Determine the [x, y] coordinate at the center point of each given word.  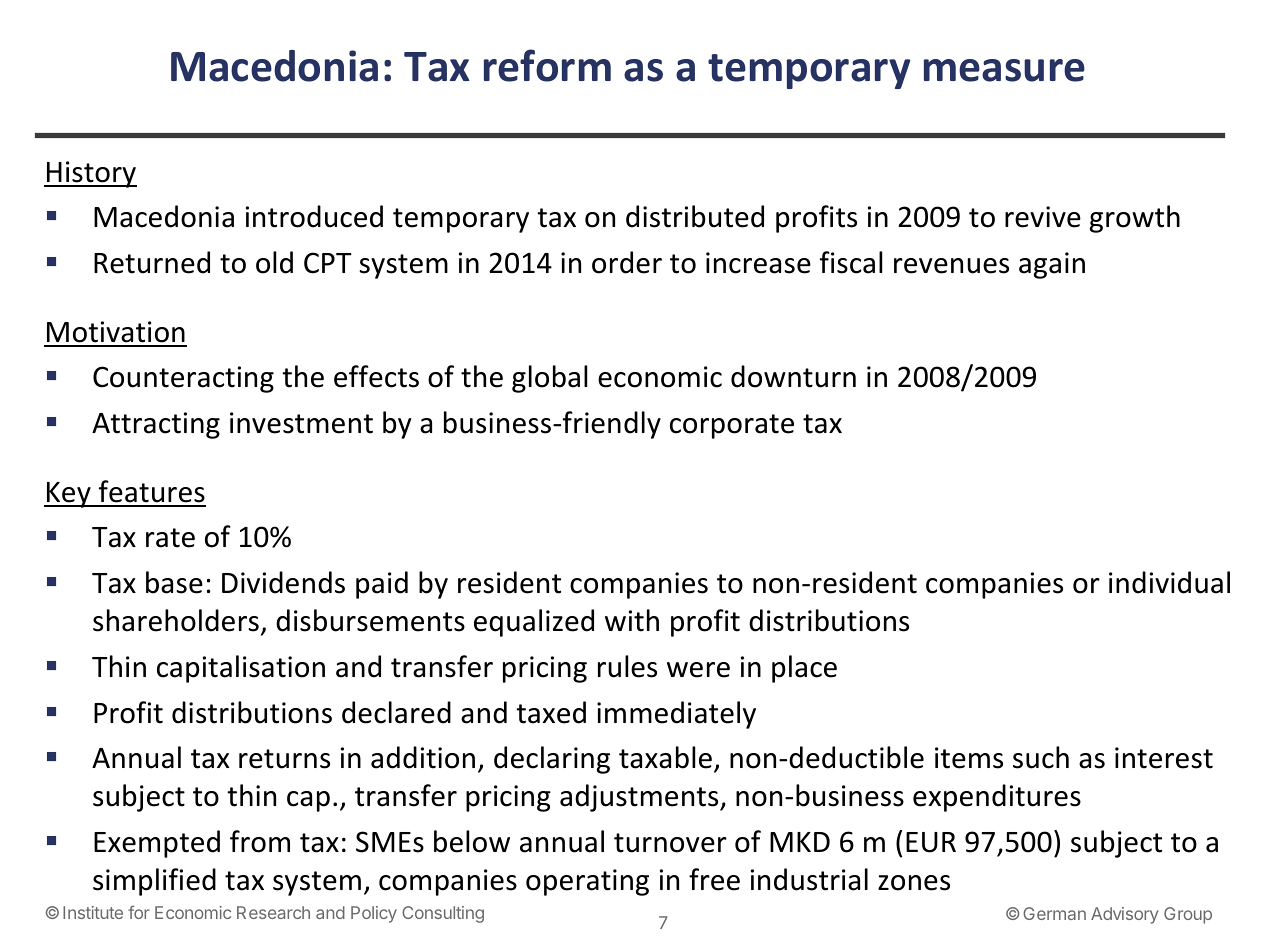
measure [1004, 70]
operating [587, 882]
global [549, 379]
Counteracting [183, 379]
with [632, 620]
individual [1169, 582]
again [1052, 265]
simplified [154, 882]
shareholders [176, 620]
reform [547, 65]
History [91, 174]
